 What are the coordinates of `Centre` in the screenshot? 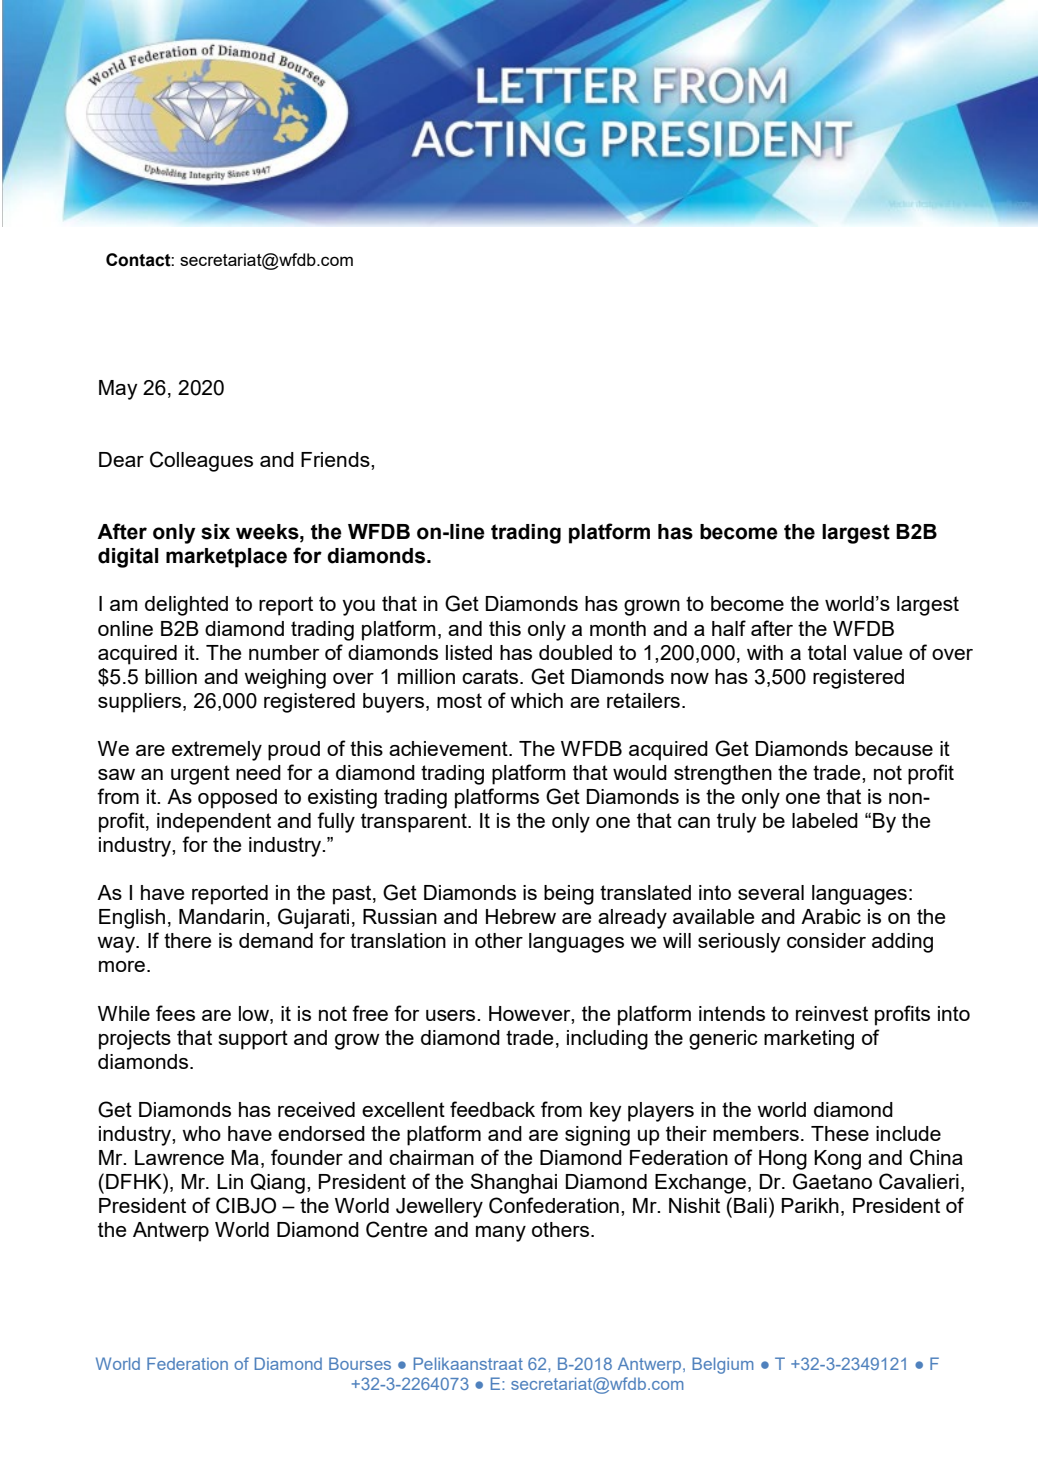 It's located at (396, 1229).
